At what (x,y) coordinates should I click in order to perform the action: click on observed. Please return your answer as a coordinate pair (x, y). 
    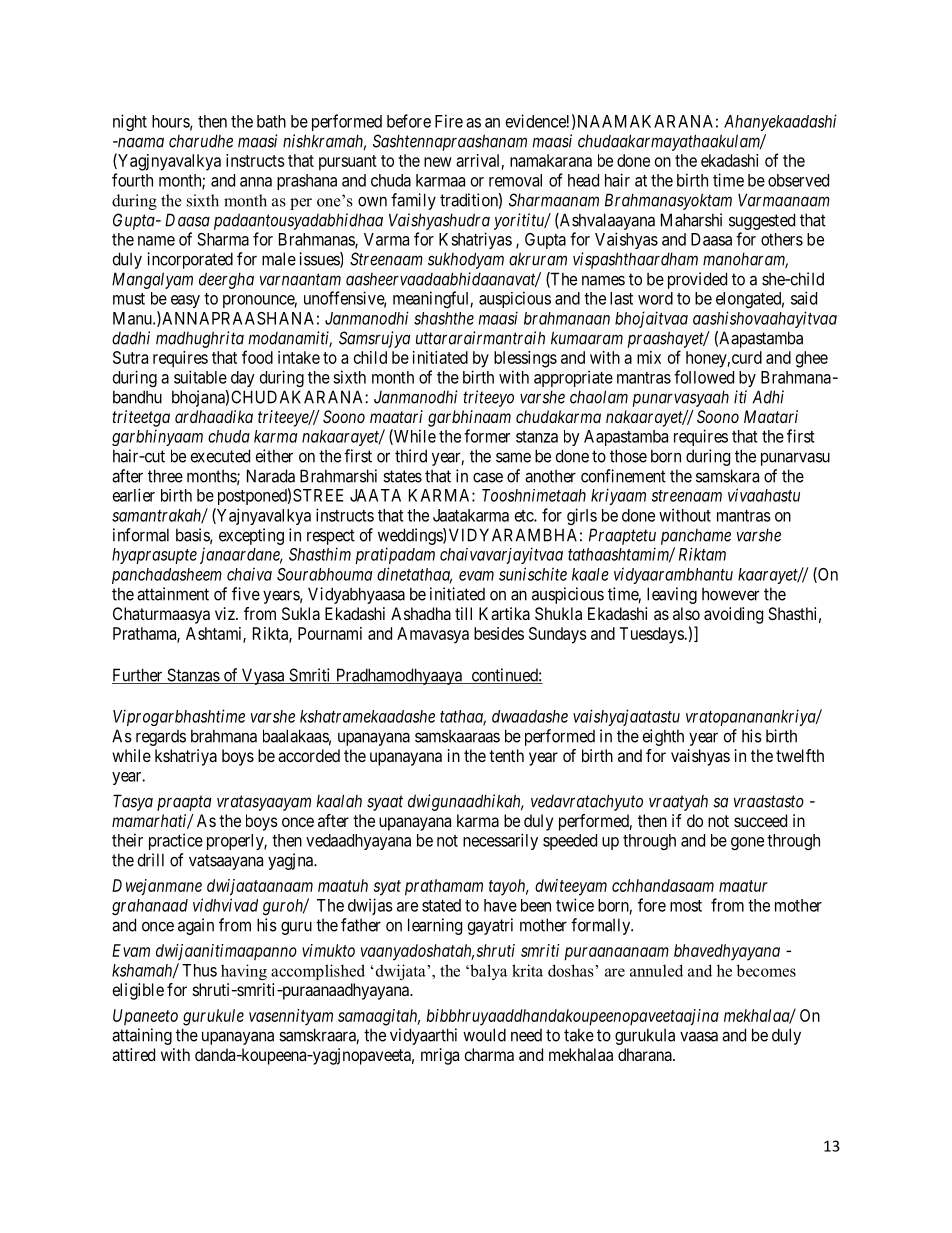
    Looking at the image, I should click on (798, 180).
